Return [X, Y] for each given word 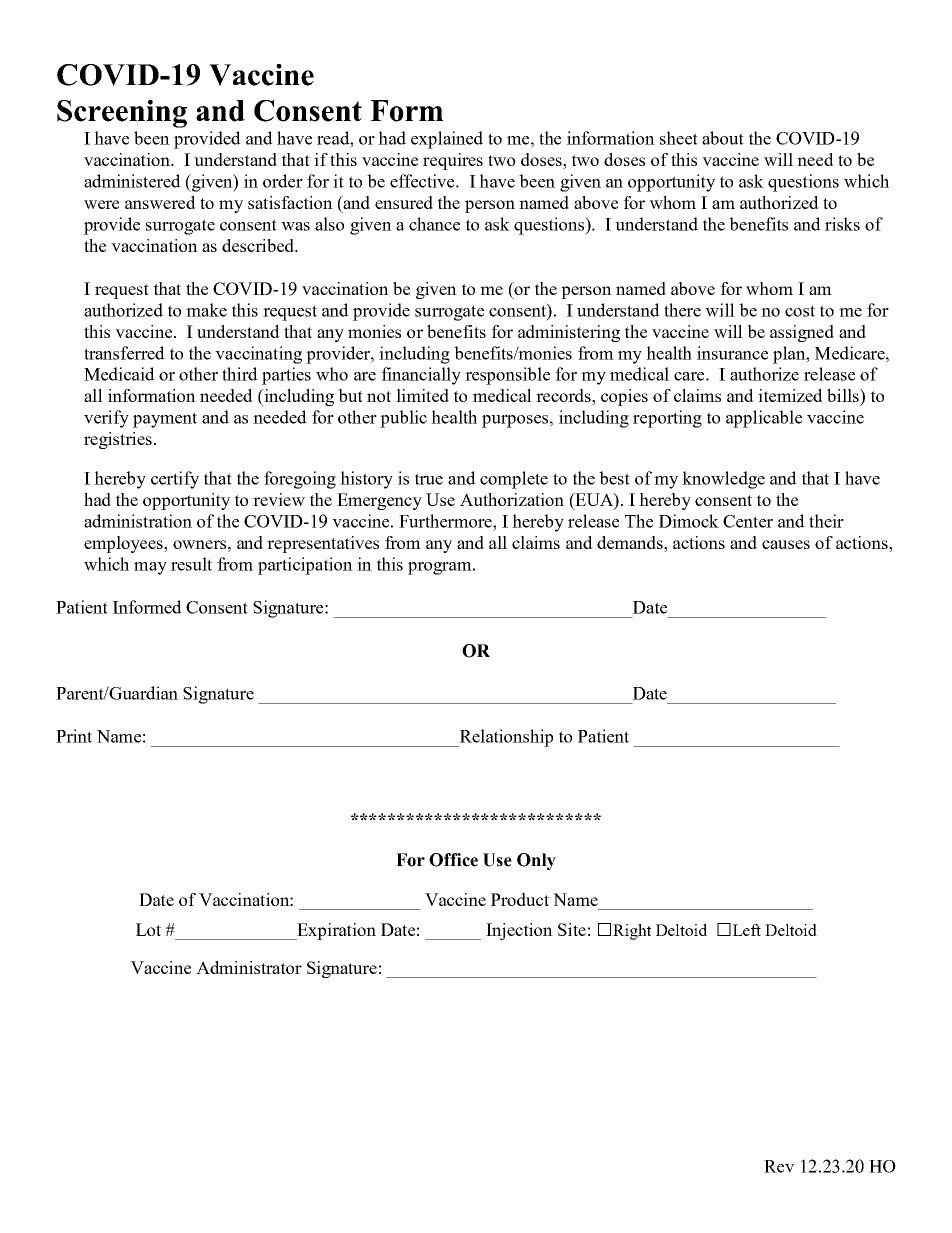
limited [422, 395]
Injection [519, 931]
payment [165, 420]
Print [74, 736]
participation [305, 566]
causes [786, 544]
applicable [764, 419]
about [723, 138]
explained [447, 140]
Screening [122, 113]
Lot [148, 929]
